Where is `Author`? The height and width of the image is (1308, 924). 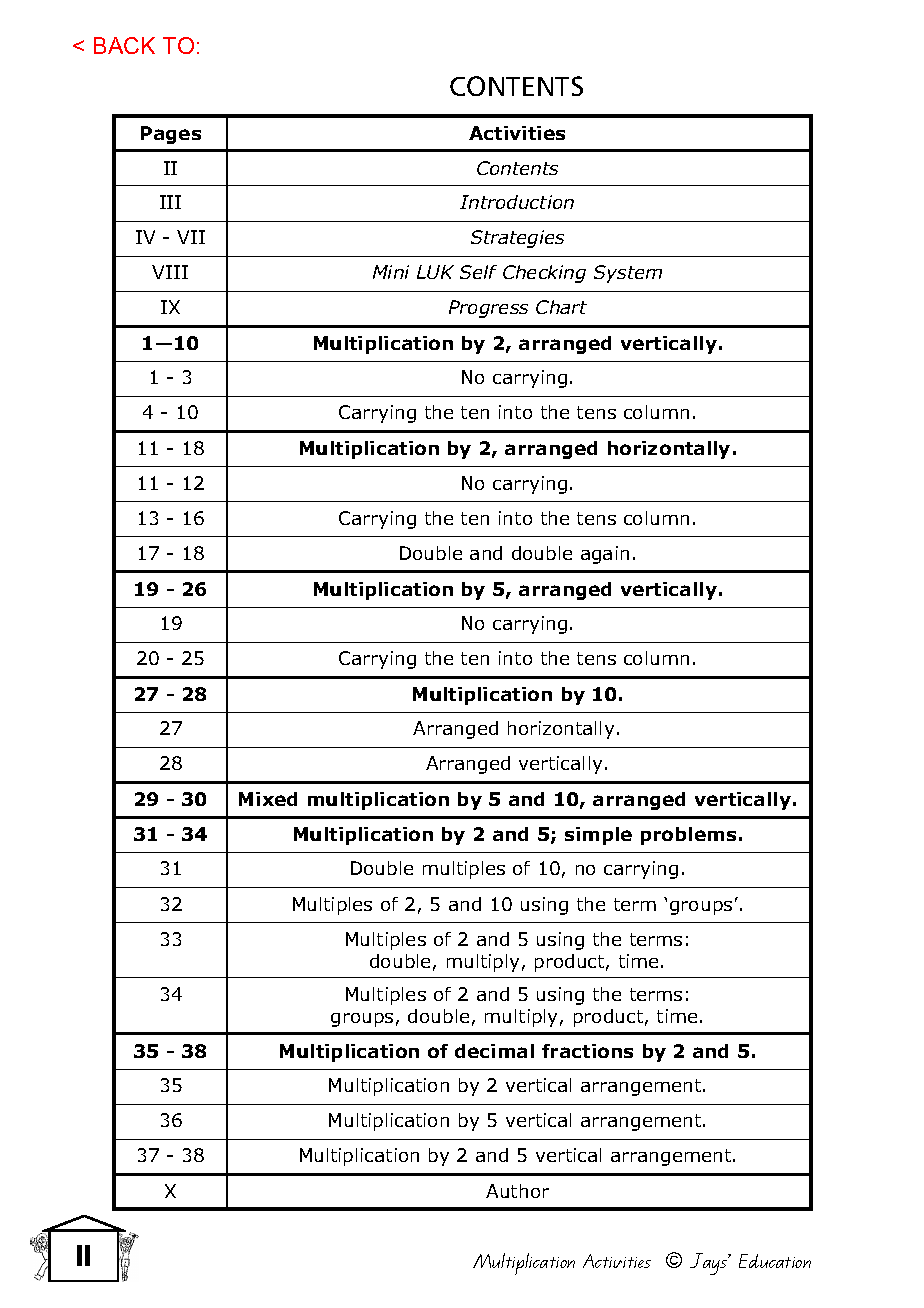
Author is located at coordinates (517, 1191).
